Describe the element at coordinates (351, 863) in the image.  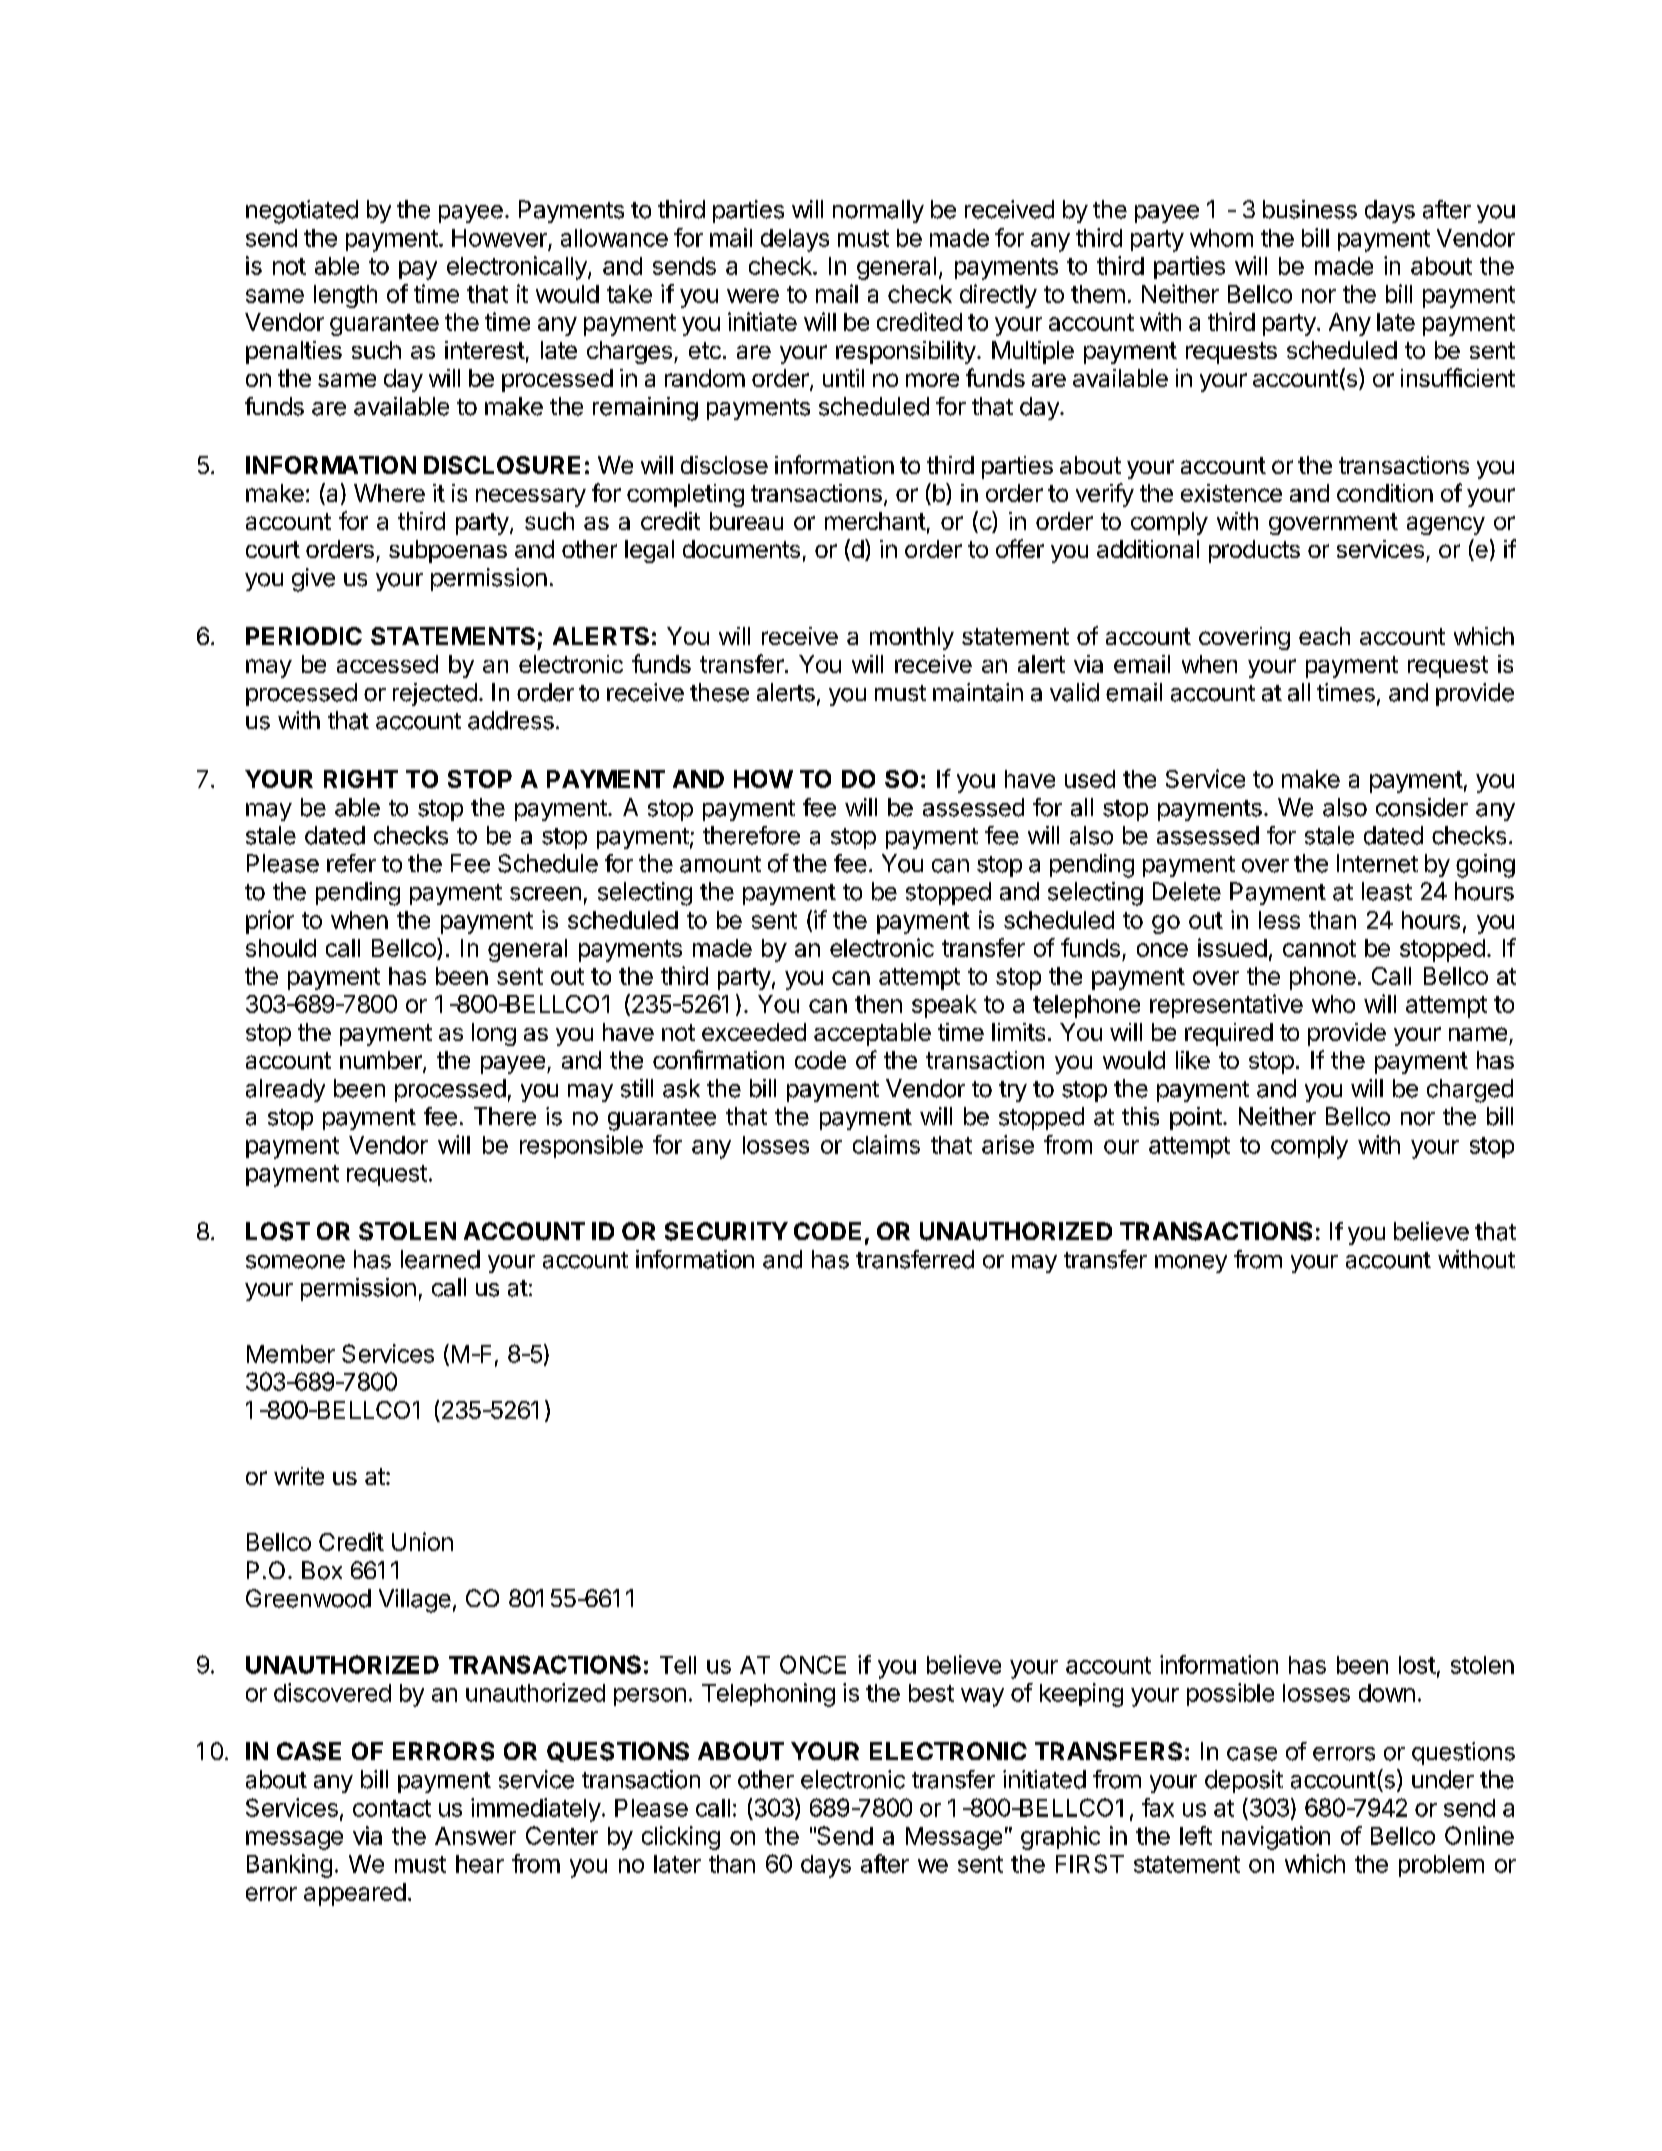
I see `refer` at that location.
